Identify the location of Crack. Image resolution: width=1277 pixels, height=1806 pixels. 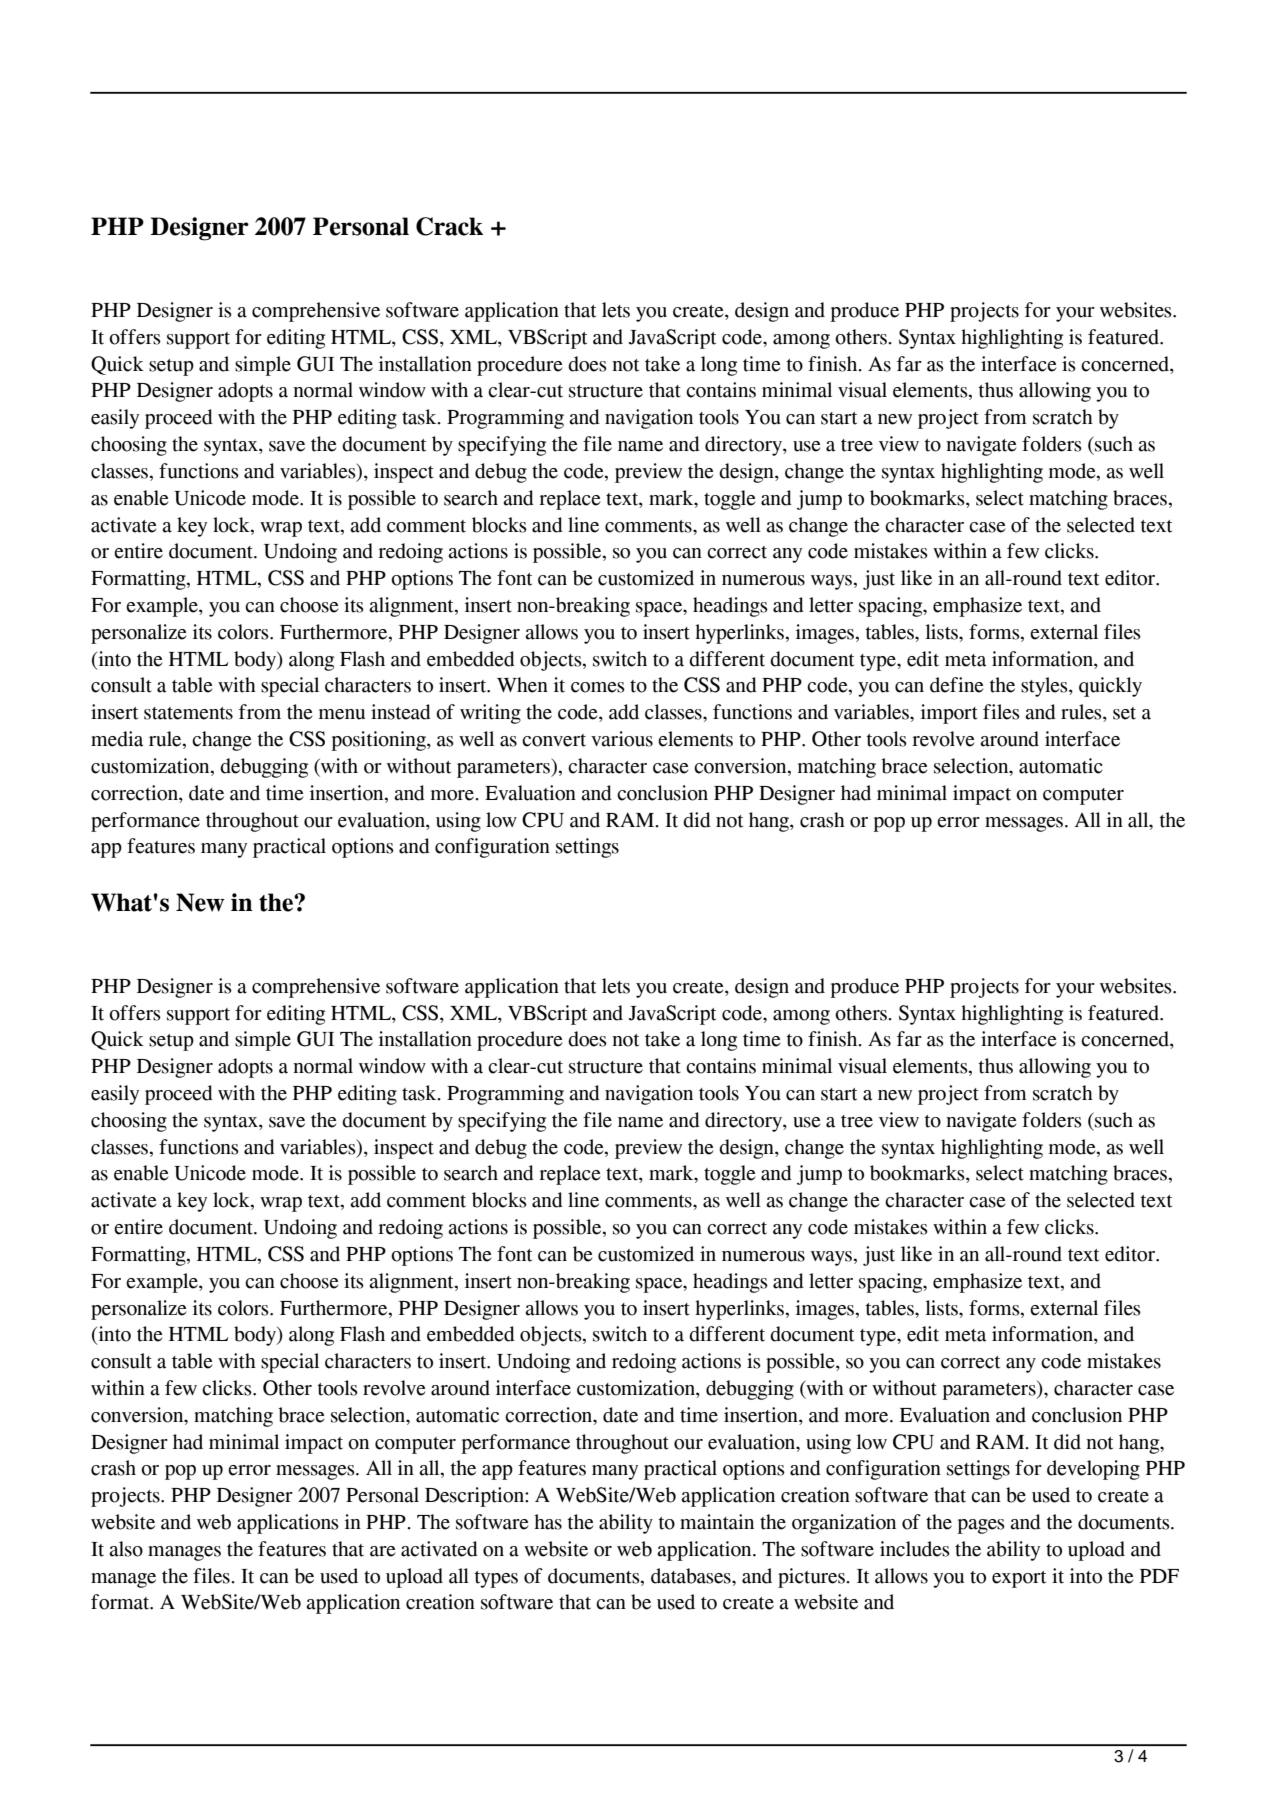
(449, 226).
